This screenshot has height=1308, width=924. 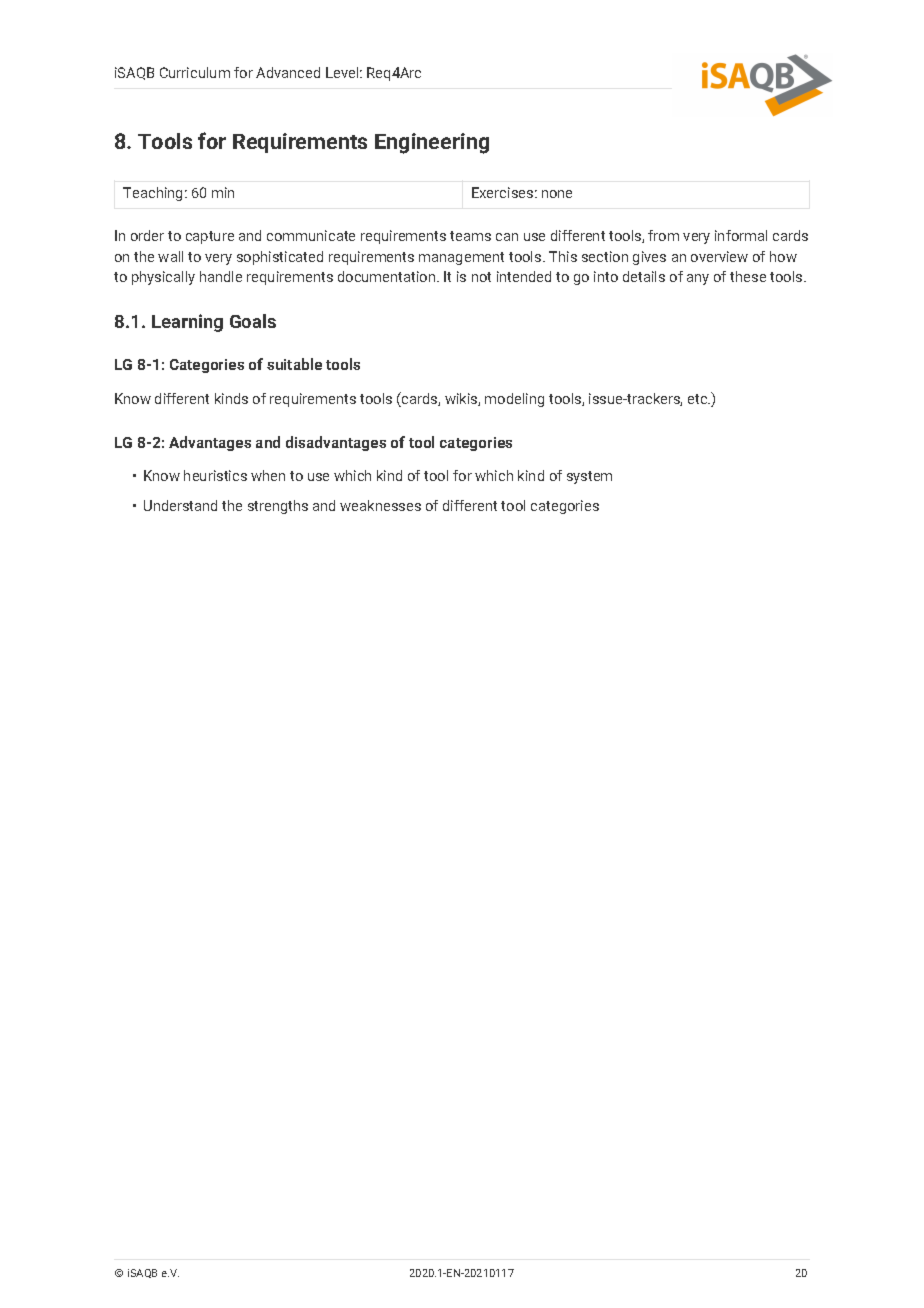 I want to click on any, so click(x=698, y=279).
